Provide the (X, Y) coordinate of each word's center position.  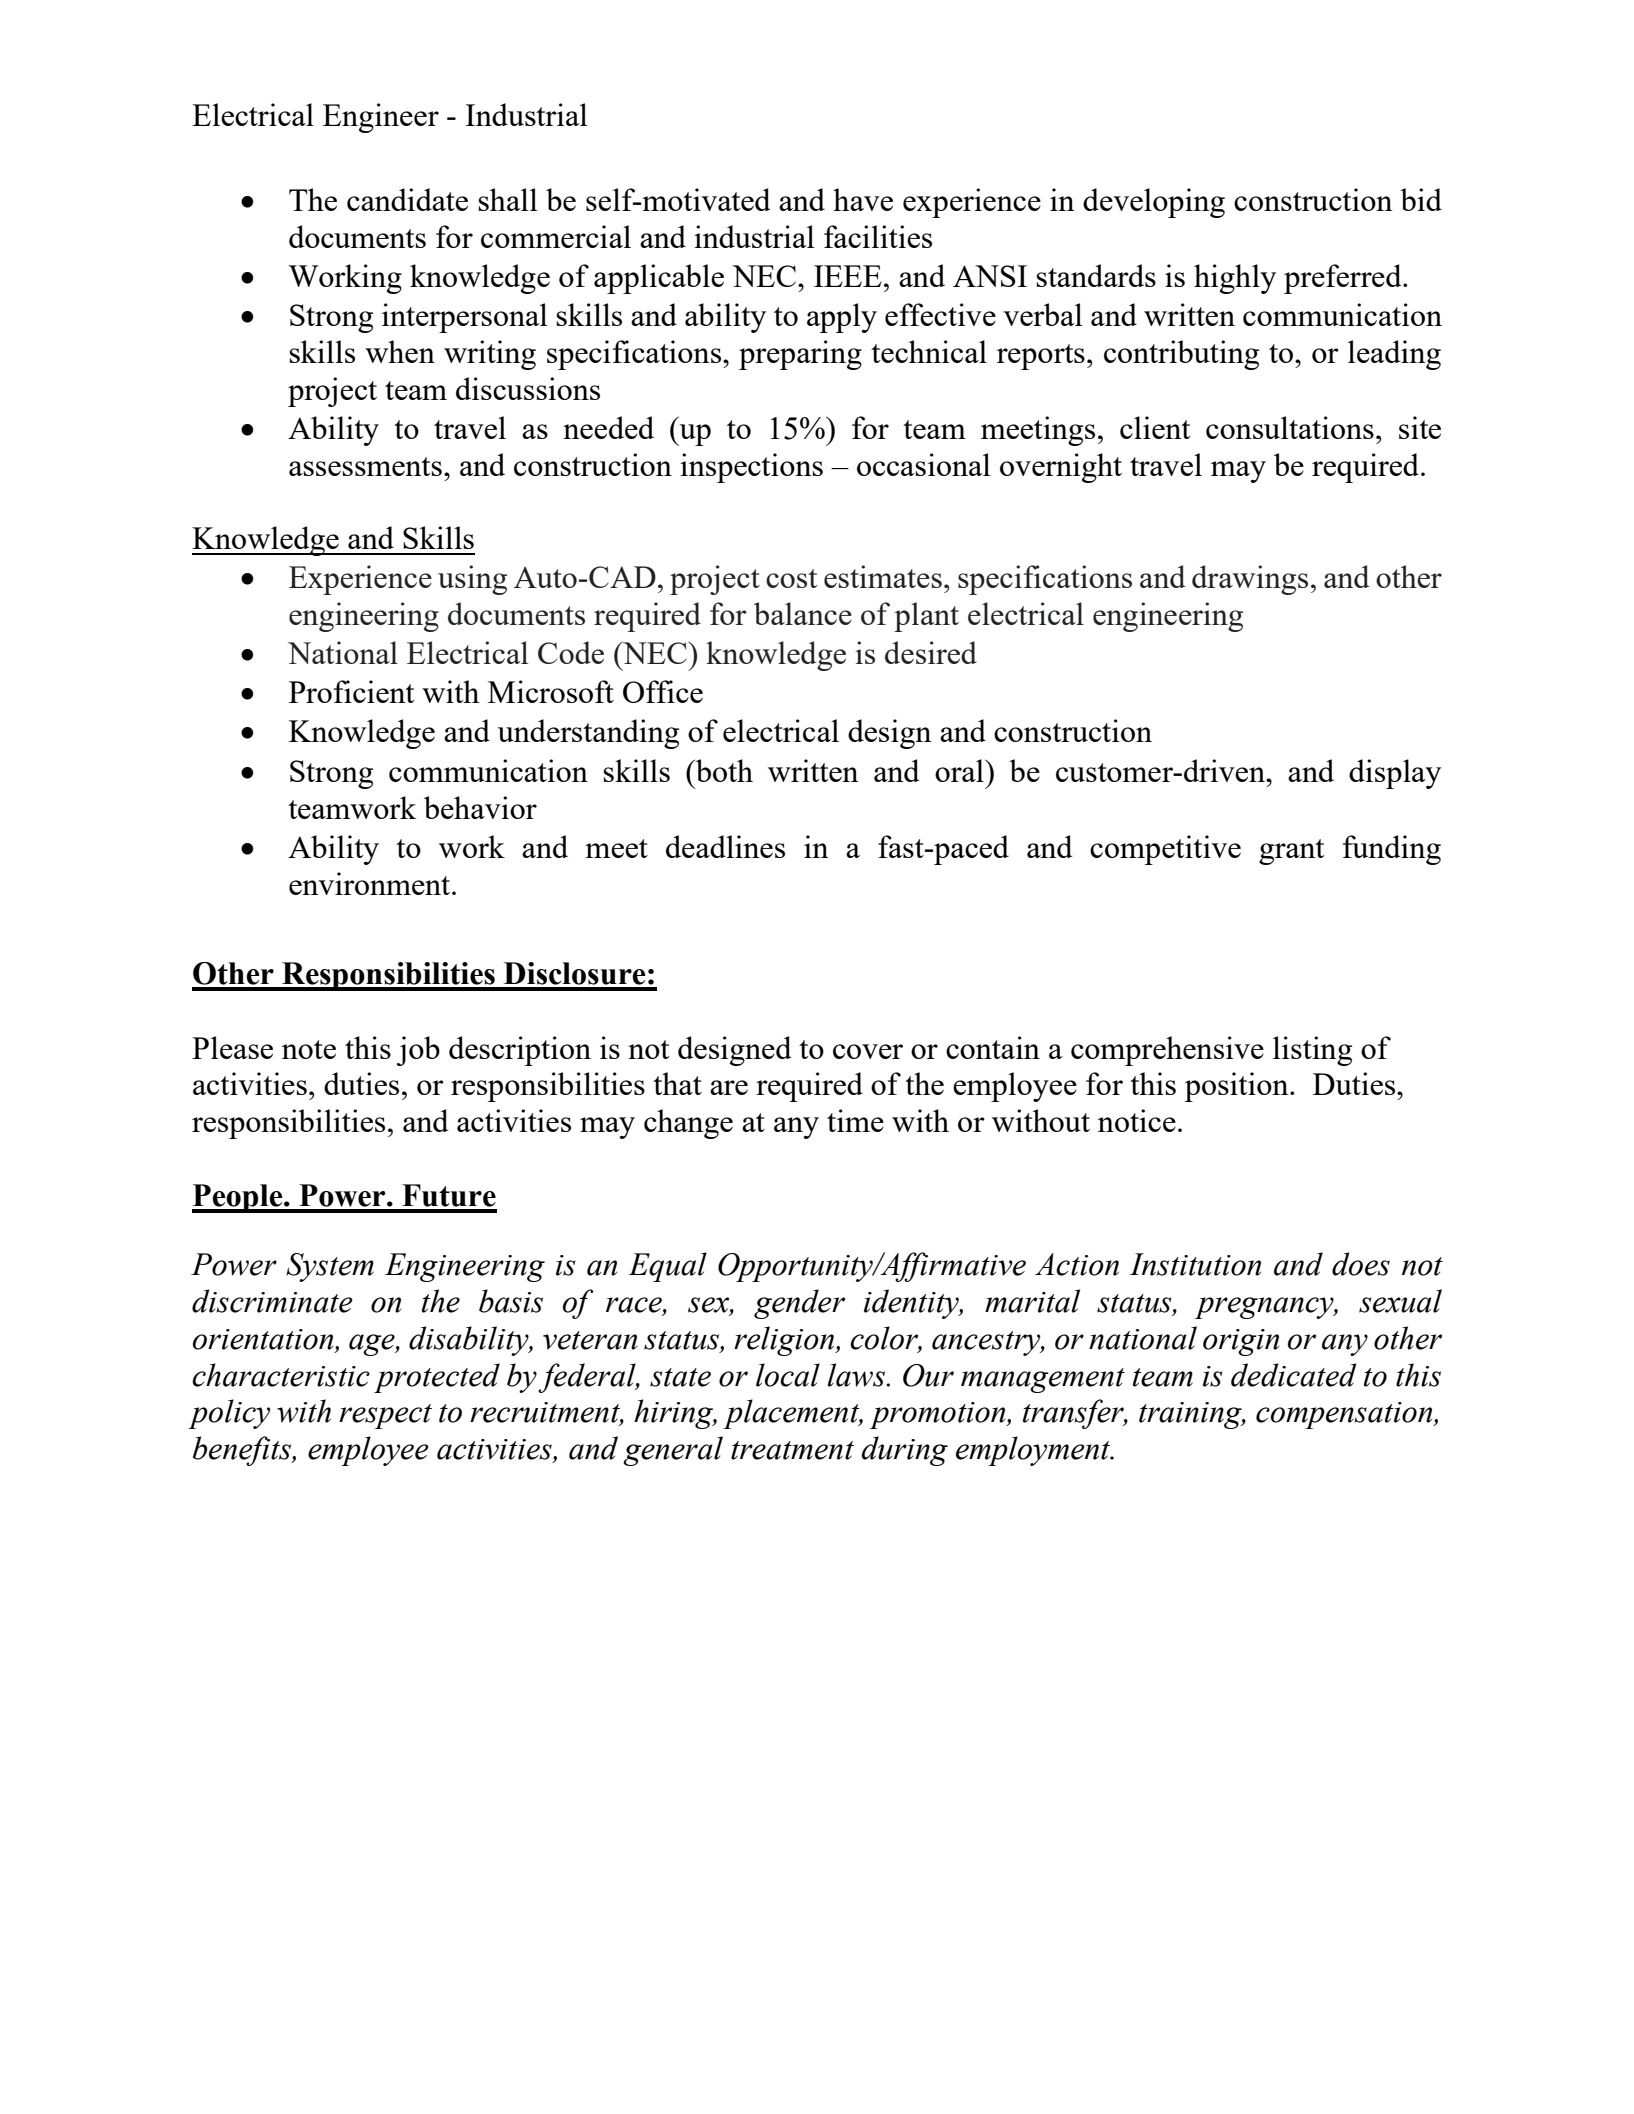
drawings (1250, 580)
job (418, 1051)
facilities (878, 236)
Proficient (351, 691)
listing (1312, 1051)
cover (868, 1051)
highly (1235, 279)
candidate (407, 199)
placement (792, 1414)
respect (385, 1416)
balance (803, 613)
